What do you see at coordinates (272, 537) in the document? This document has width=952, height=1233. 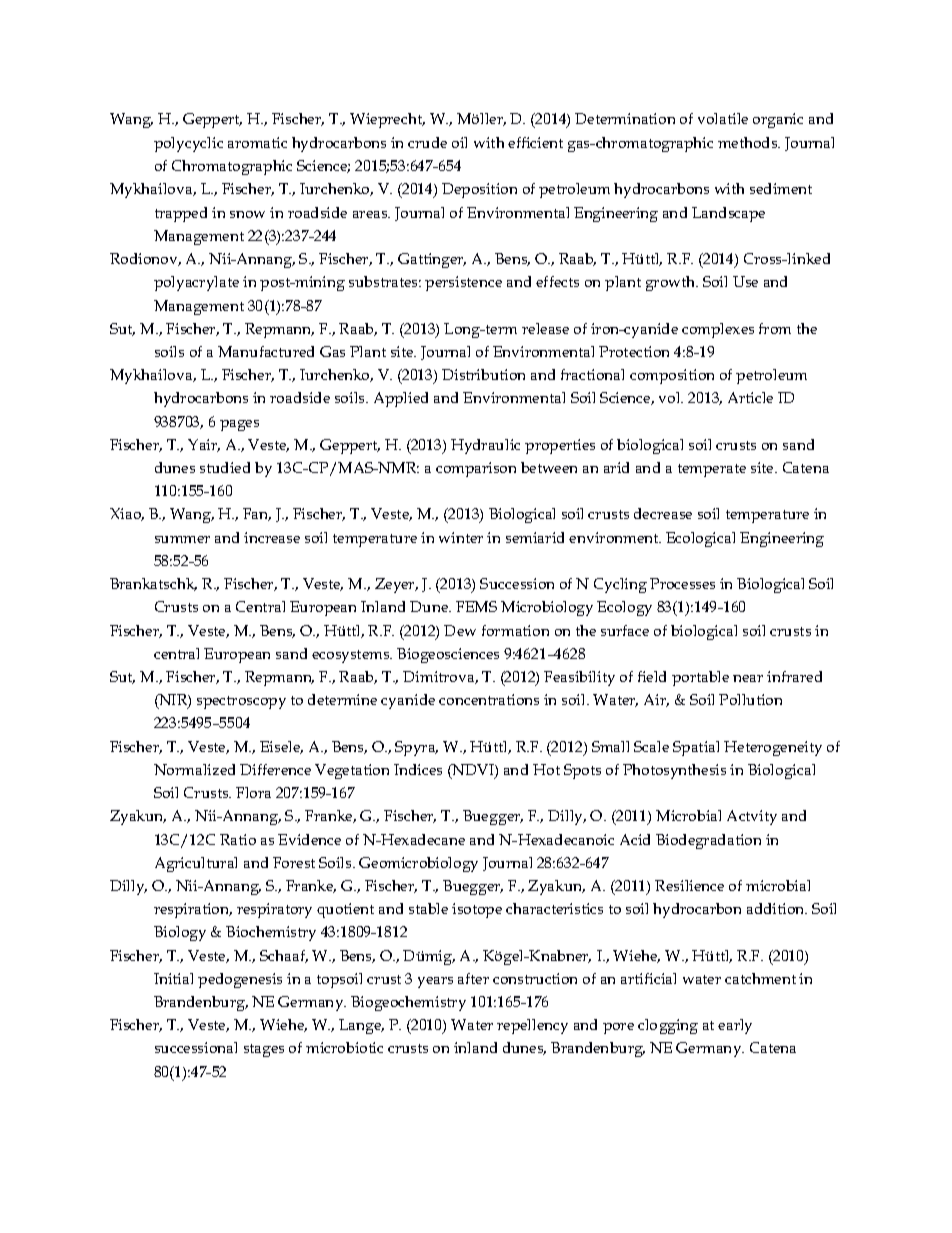 I see `increase` at bounding box center [272, 537].
